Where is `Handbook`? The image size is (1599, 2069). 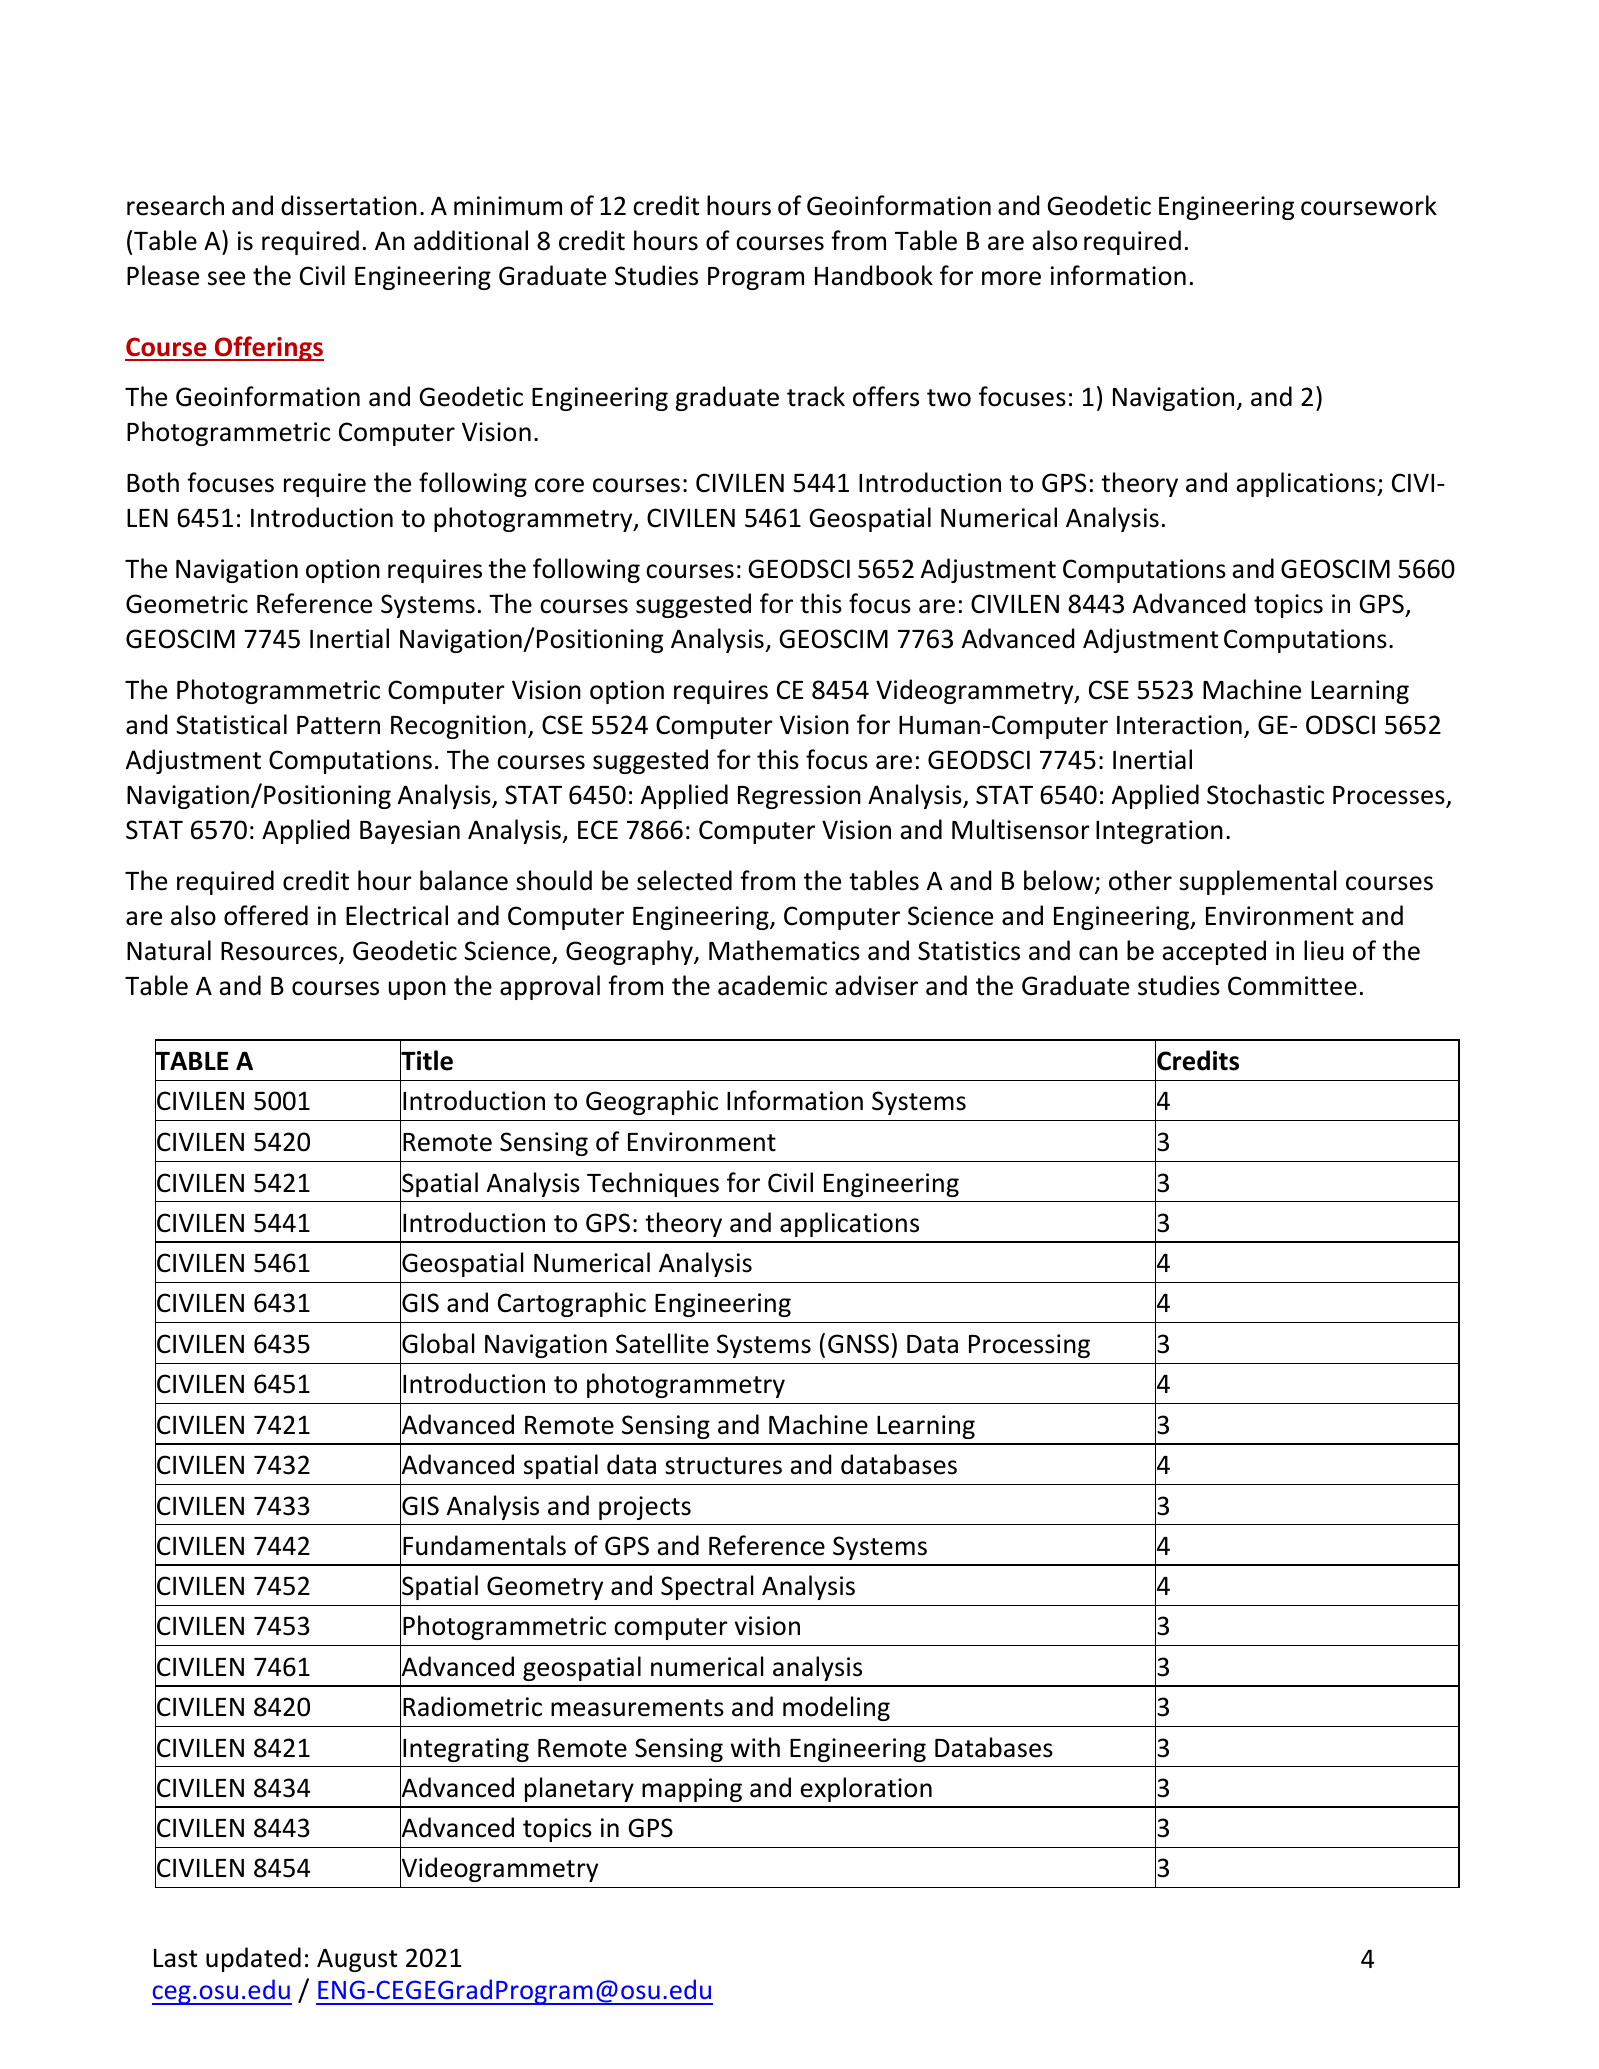 Handbook is located at coordinates (874, 275).
